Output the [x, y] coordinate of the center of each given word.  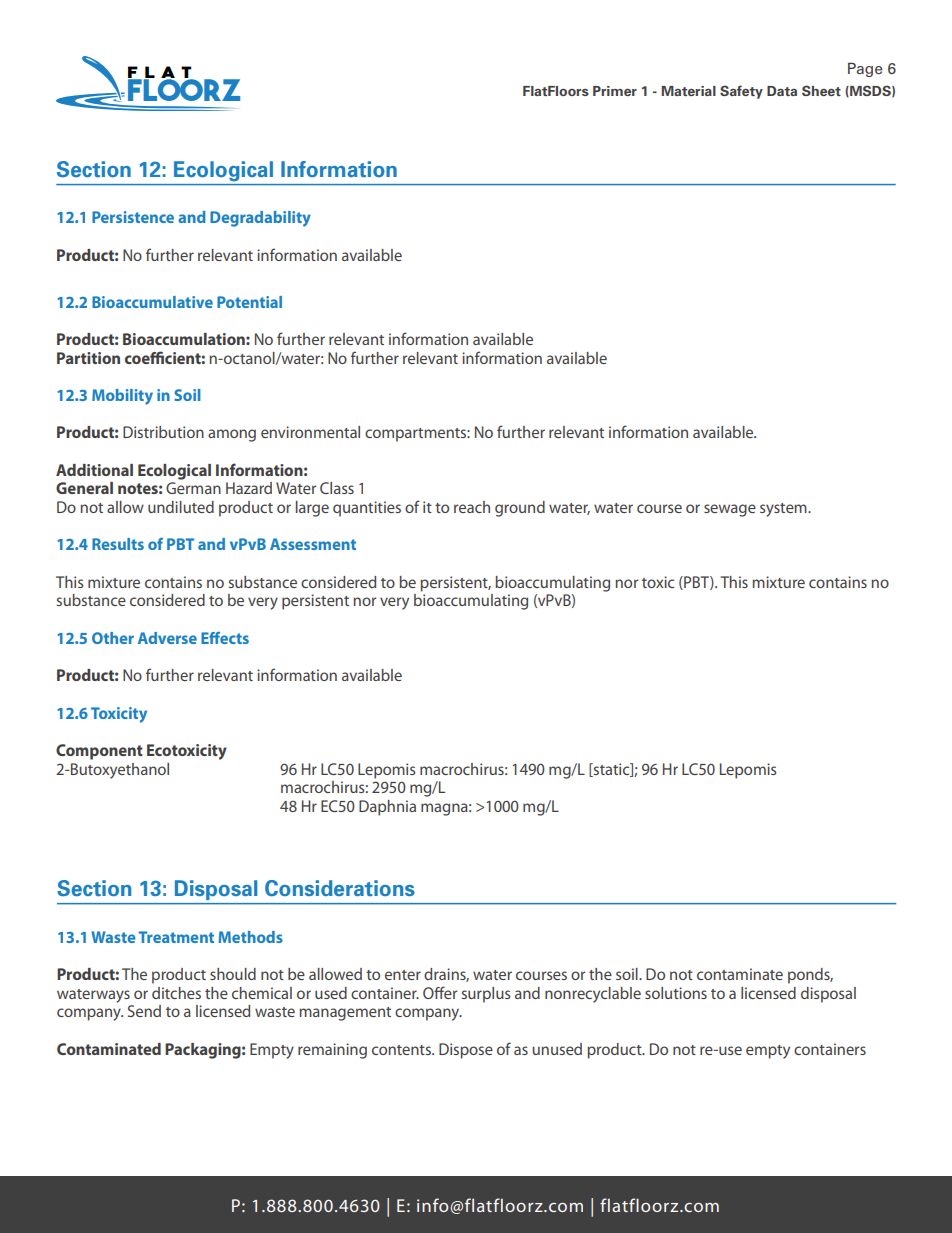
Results [118, 544]
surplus [486, 995]
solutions [676, 993]
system [784, 510]
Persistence [133, 217]
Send [144, 1011]
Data [782, 91]
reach [472, 507]
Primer [615, 91]
